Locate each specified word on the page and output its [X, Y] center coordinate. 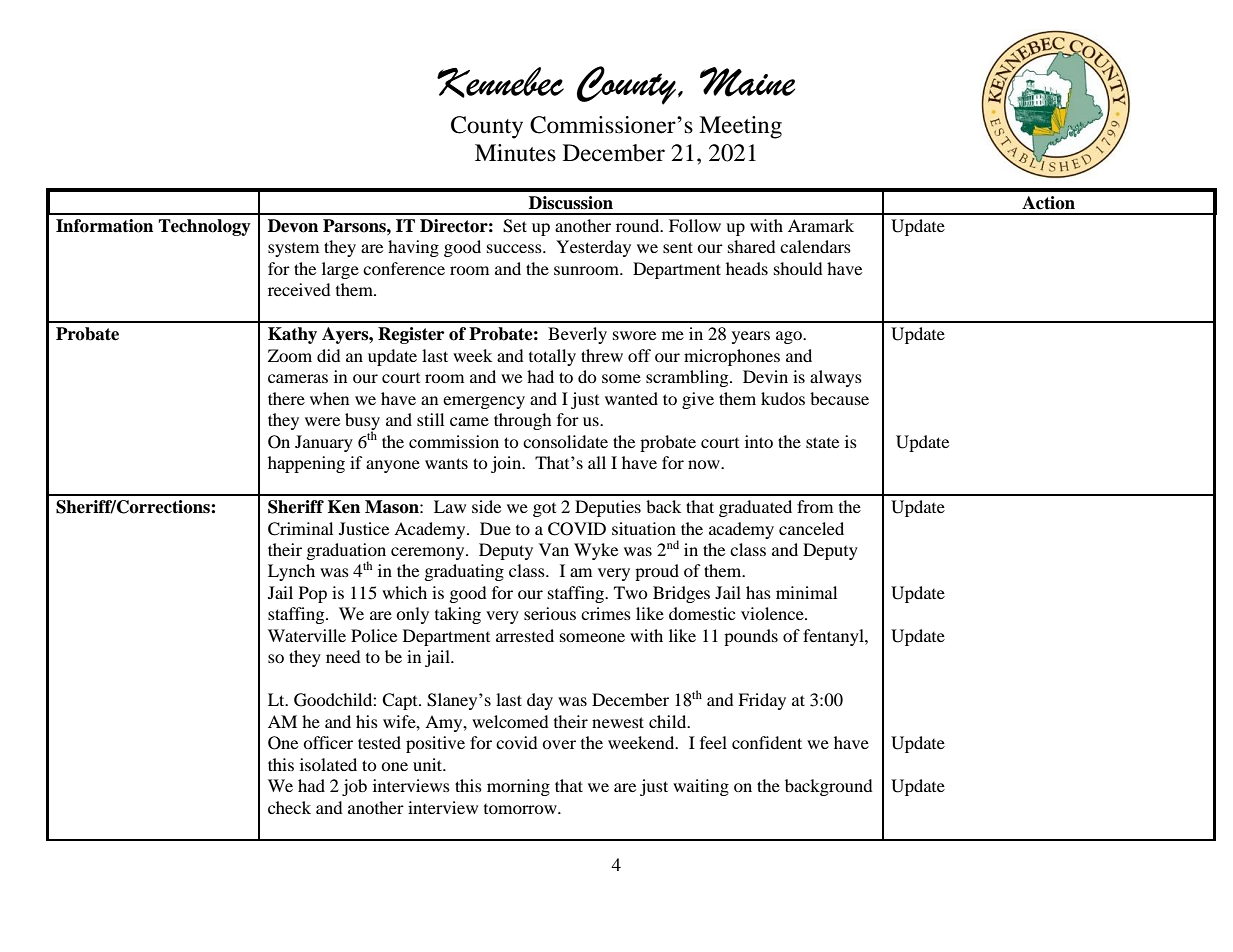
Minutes [515, 153]
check [289, 807]
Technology [204, 227]
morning [518, 787]
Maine [747, 82]
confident [767, 742]
